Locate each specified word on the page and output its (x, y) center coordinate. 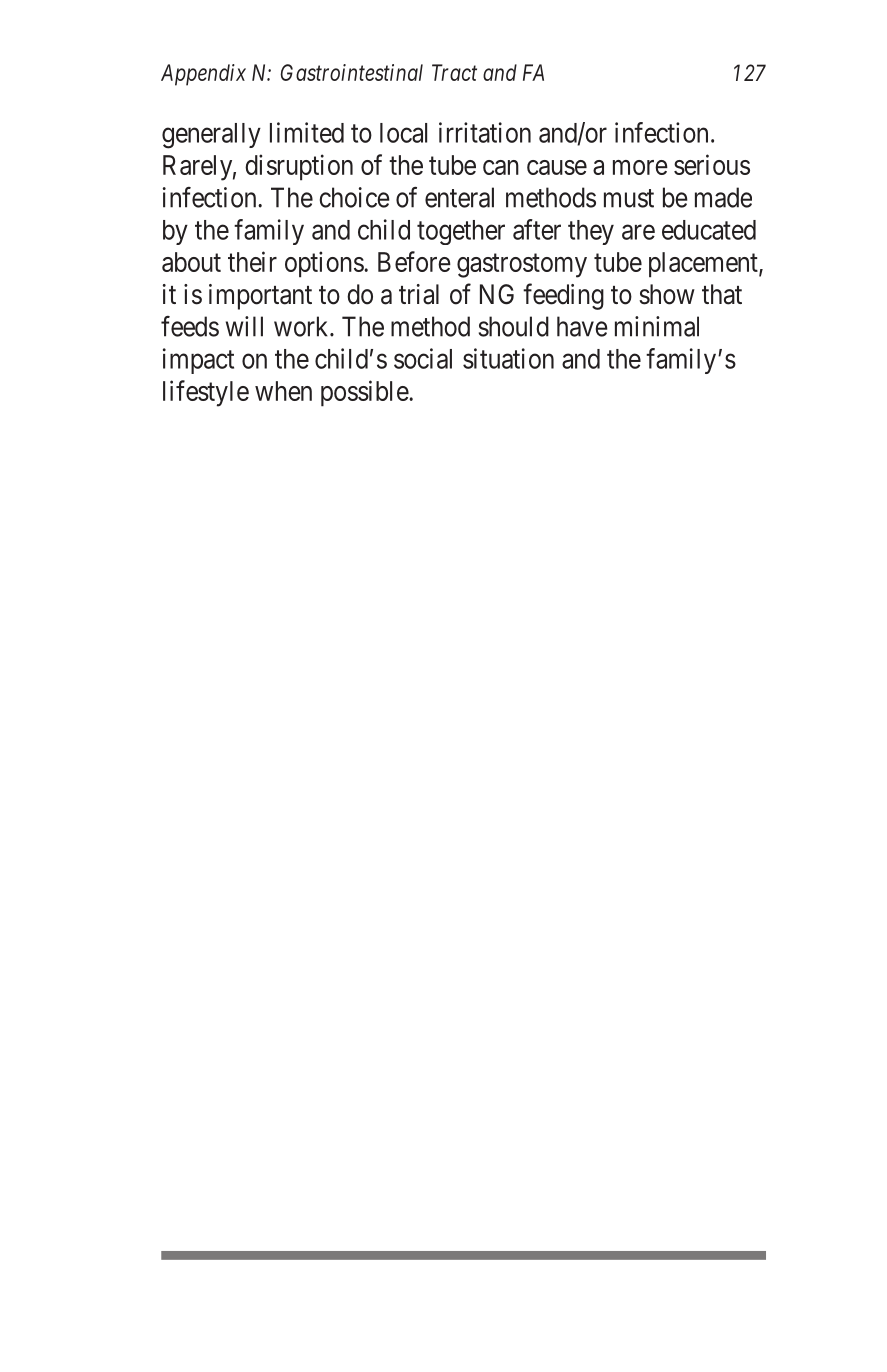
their (252, 261)
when (283, 391)
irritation (485, 132)
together (461, 232)
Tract (454, 72)
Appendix (203, 75)
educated (709, 230)
